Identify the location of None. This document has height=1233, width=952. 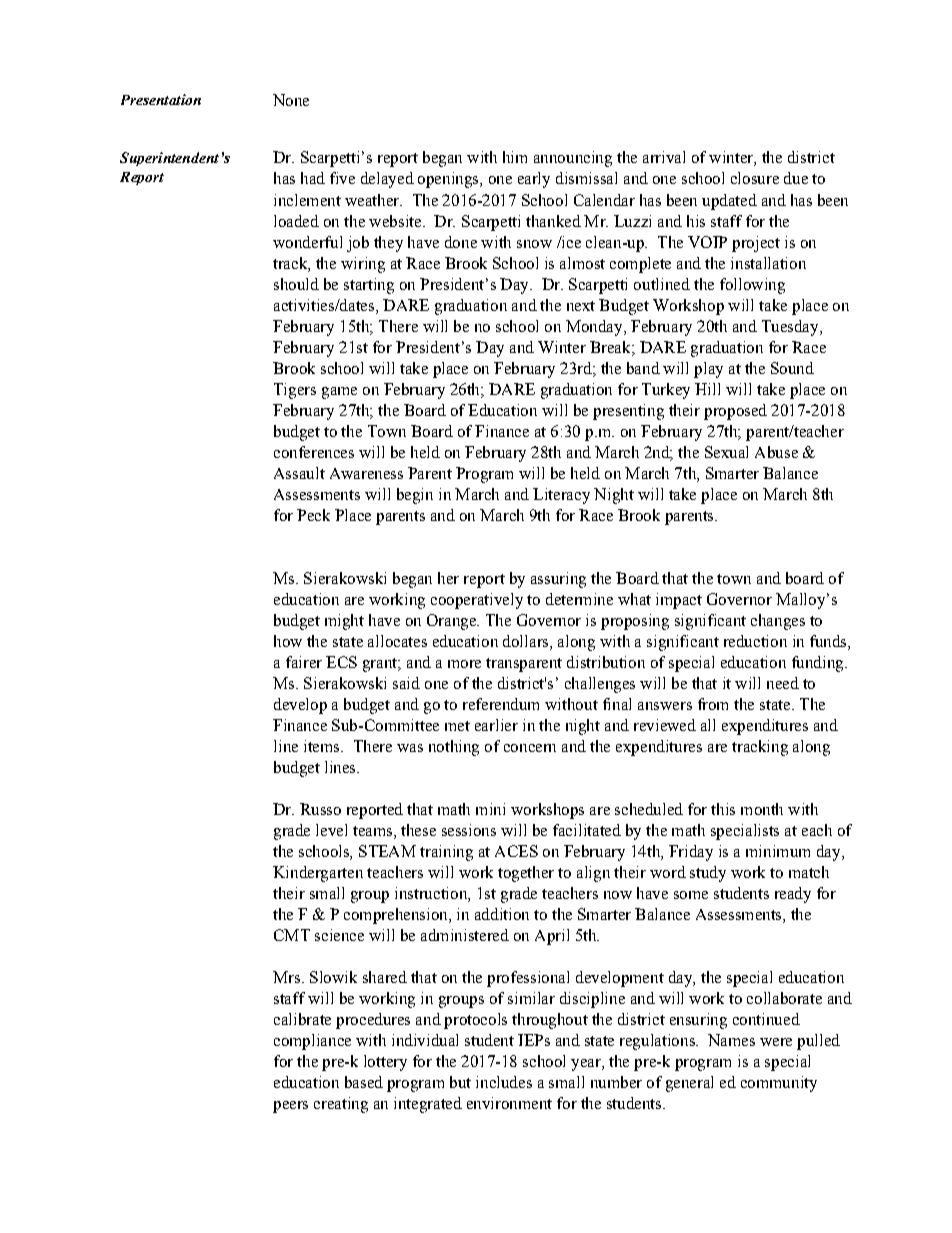
(291, 100).
